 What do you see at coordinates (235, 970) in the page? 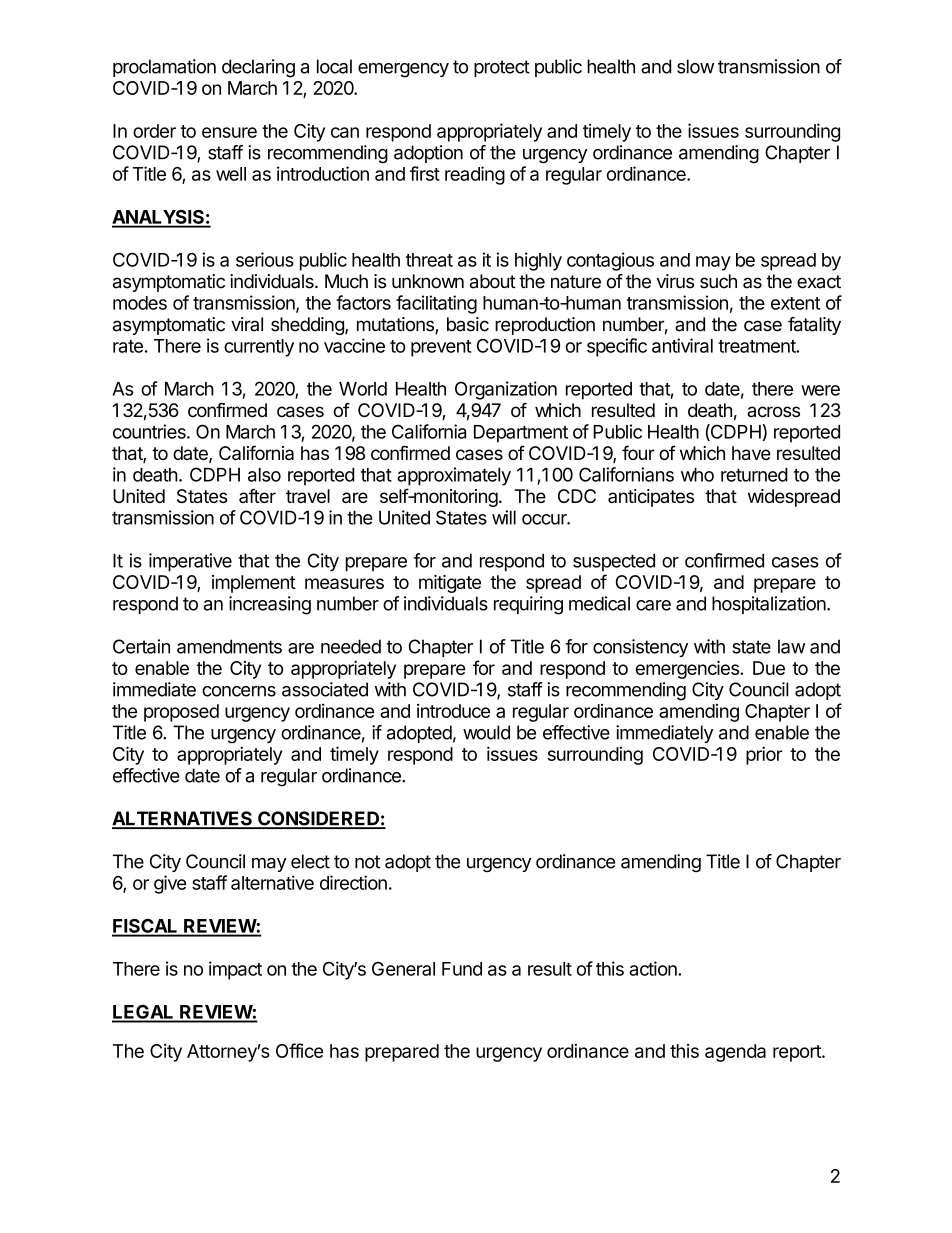
I see `impact` at bounding box center [235, 970].
